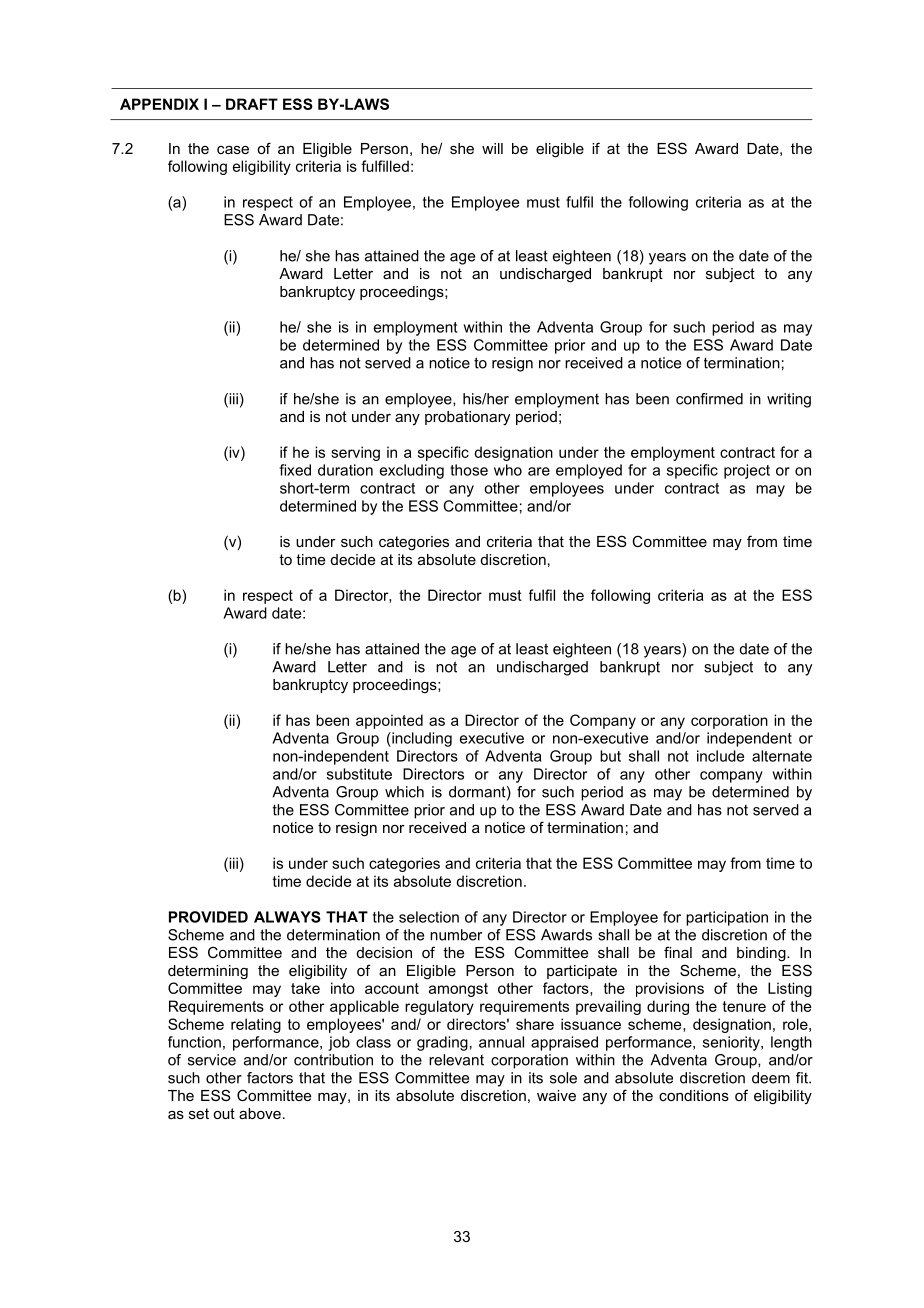 Image resolution: width=924 pixels, height=1308 pixels. Describe the element at coordinates (789, 400) in the screenshot. I see `writing` at that location.
